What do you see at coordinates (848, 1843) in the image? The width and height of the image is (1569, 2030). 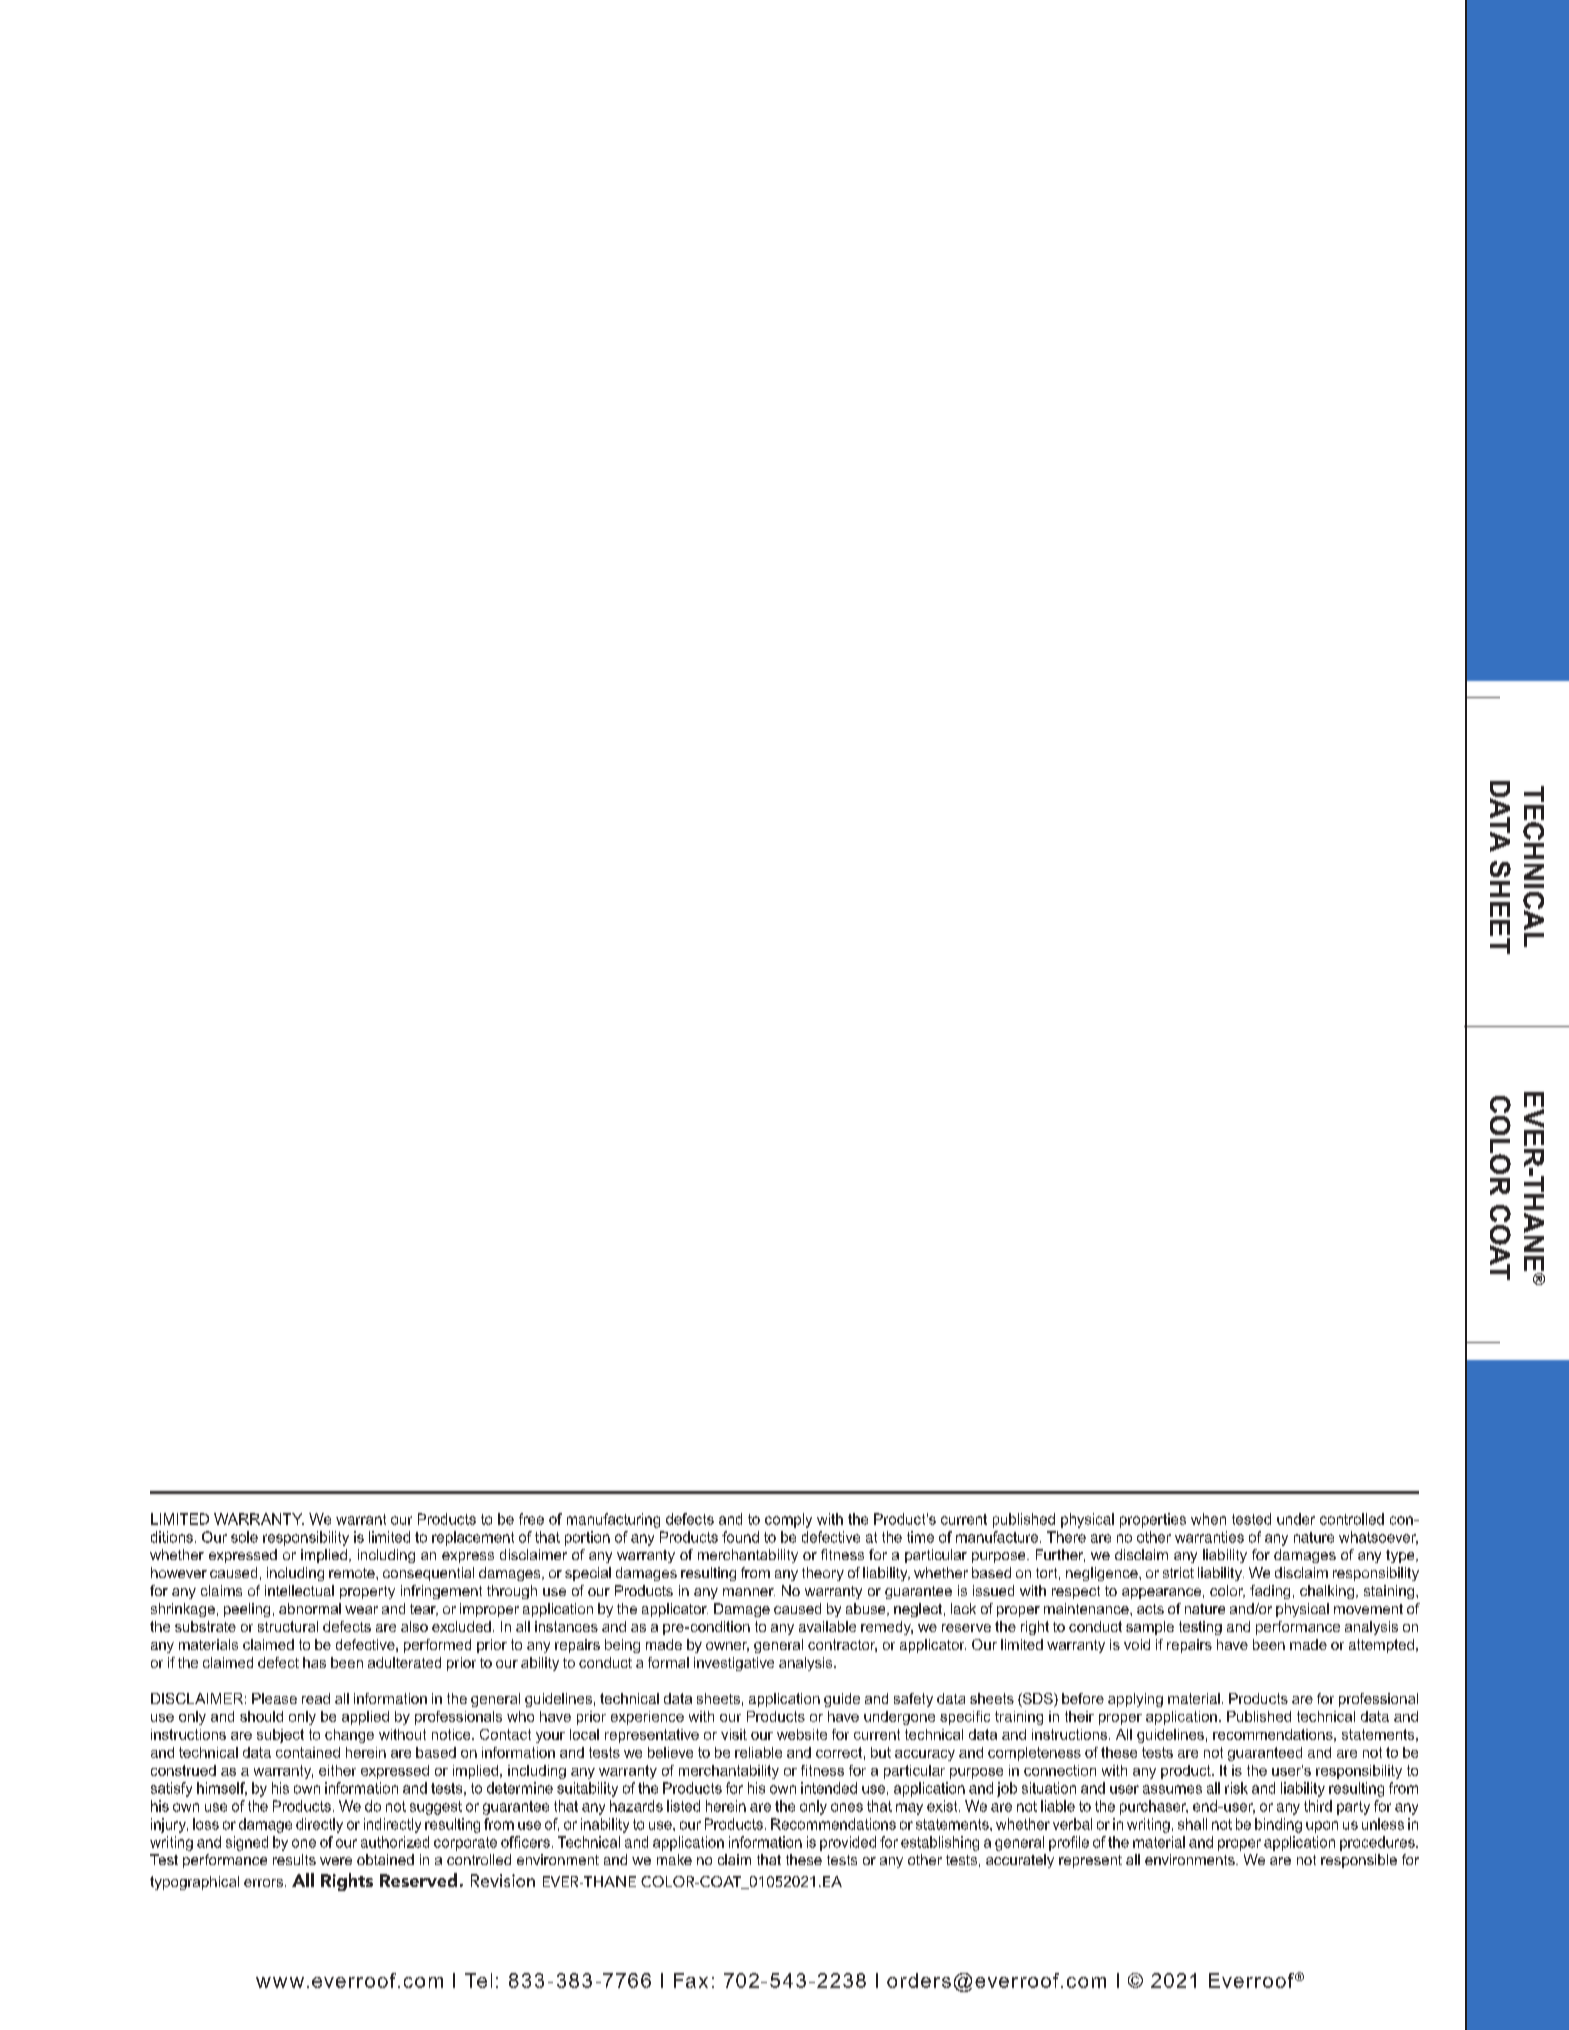 I see `provided` at bounding box center [848, 1843].
